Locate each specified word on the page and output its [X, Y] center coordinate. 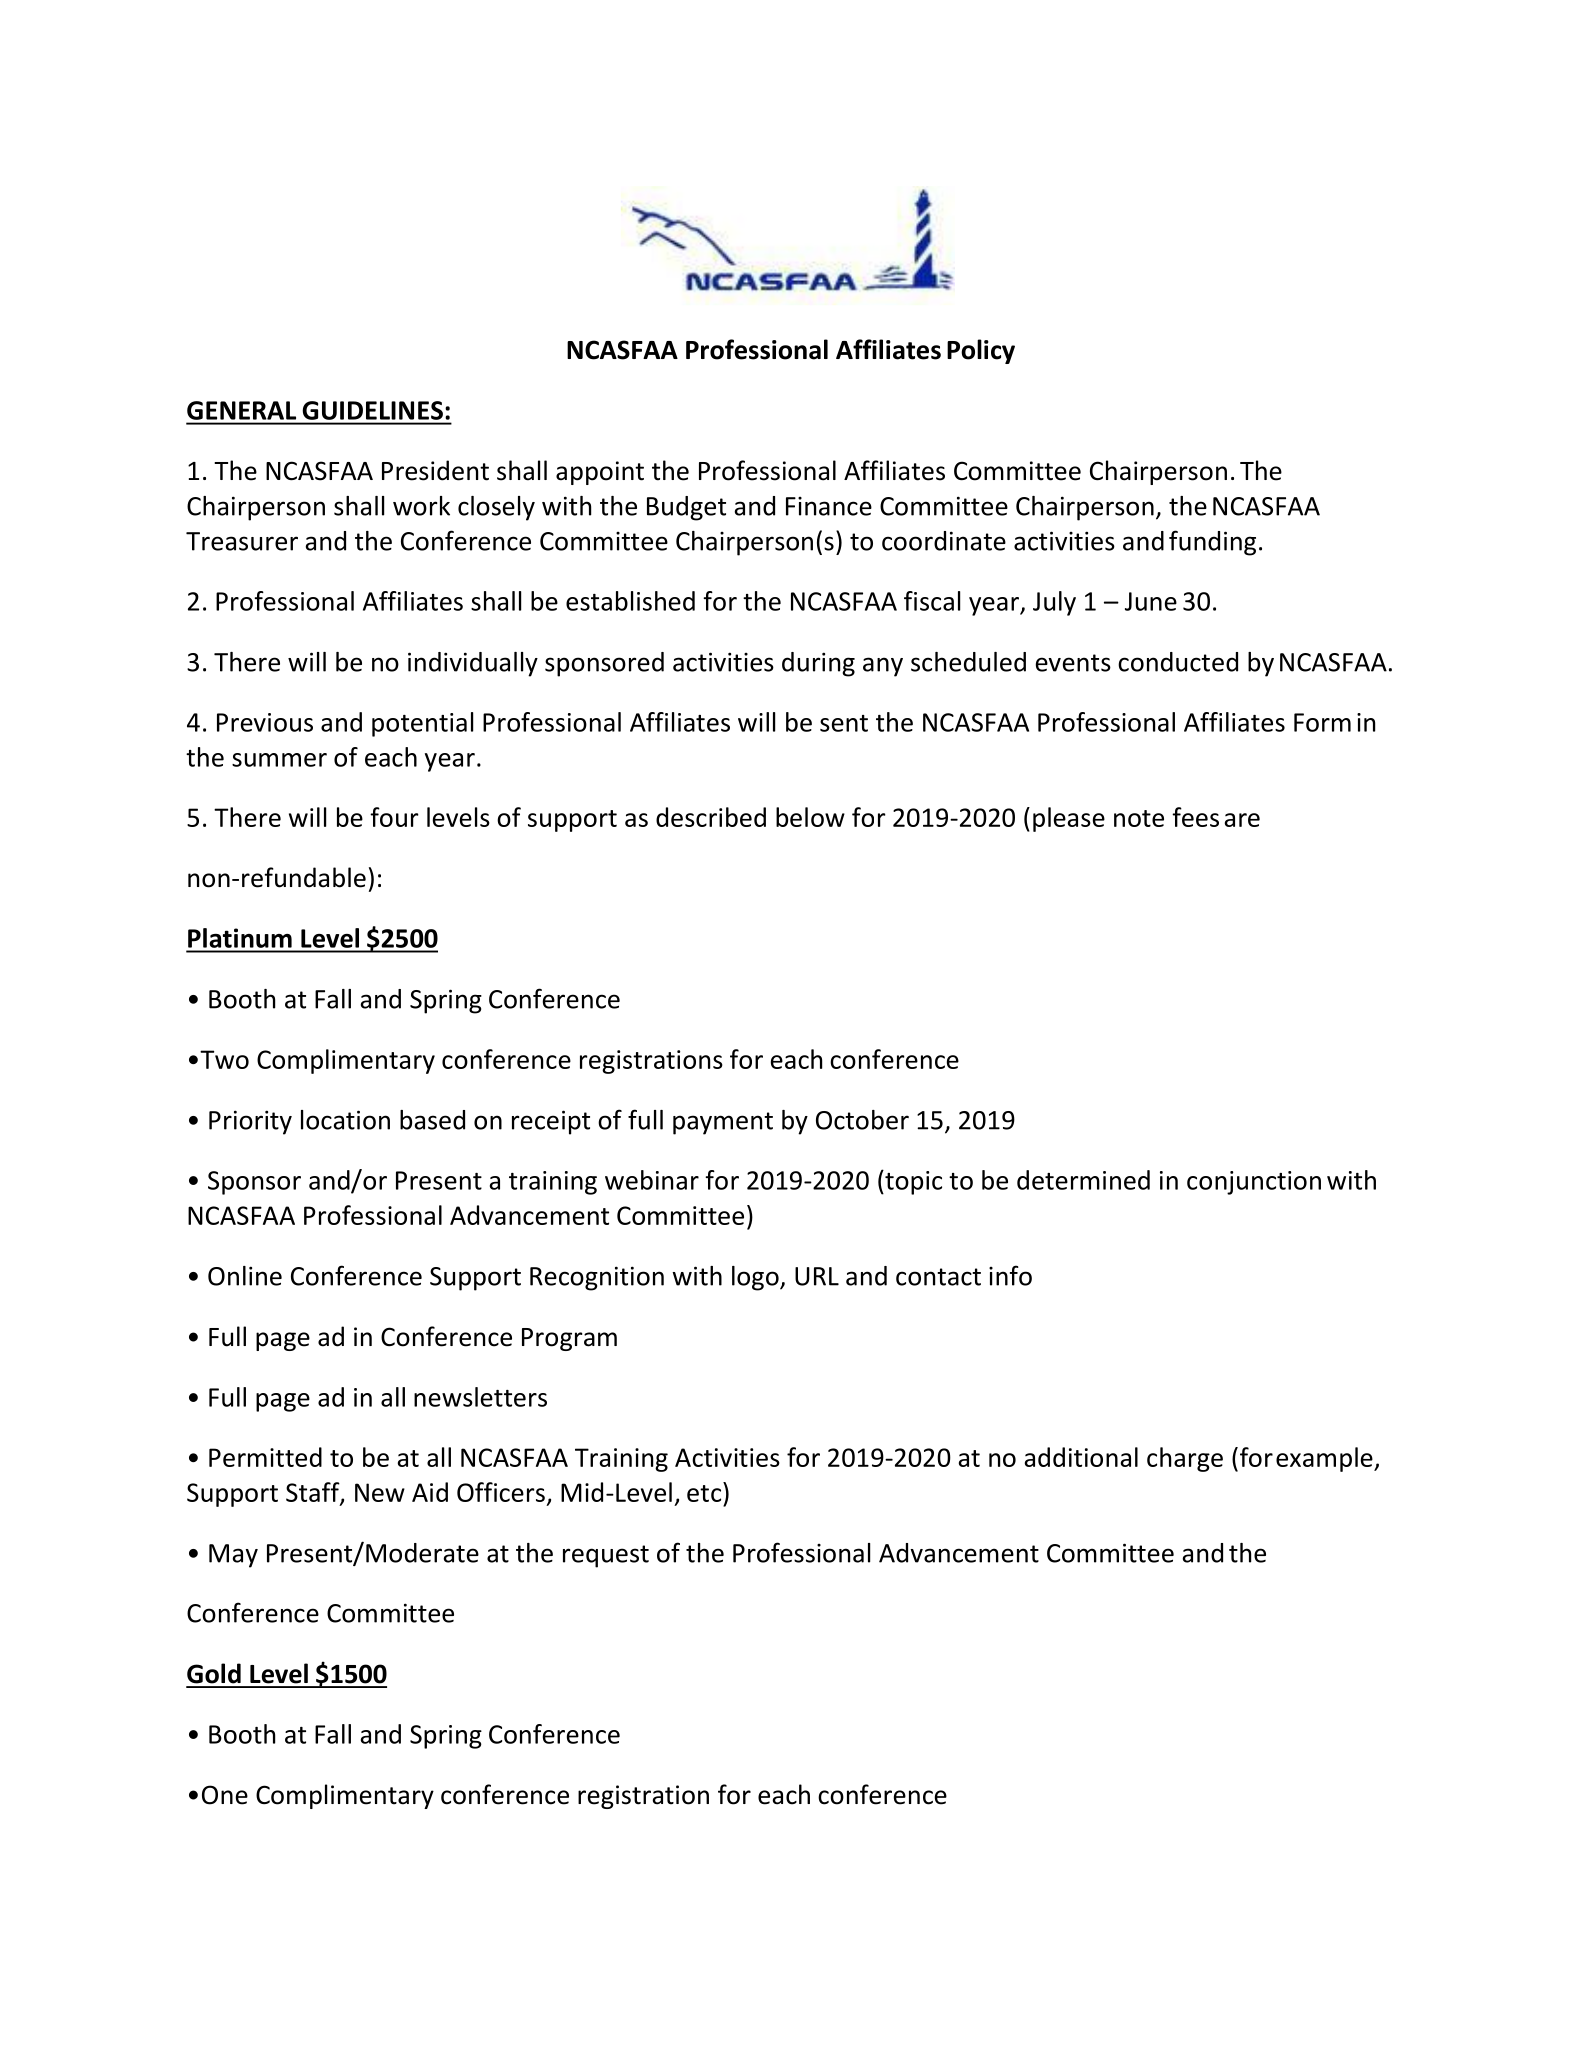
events [1073, 663]
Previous [265, 722]
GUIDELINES [373, 410]
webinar [652, 1180]
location [345, 1120]
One [225, 1795]
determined [1083, 1180]
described [711, 817]
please [1069, 819]
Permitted [265, 1457]
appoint [600, 473]
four [394, 817]
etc [704, 1493]
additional [1081, 1457]
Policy [981, 351]
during [818, 664]
